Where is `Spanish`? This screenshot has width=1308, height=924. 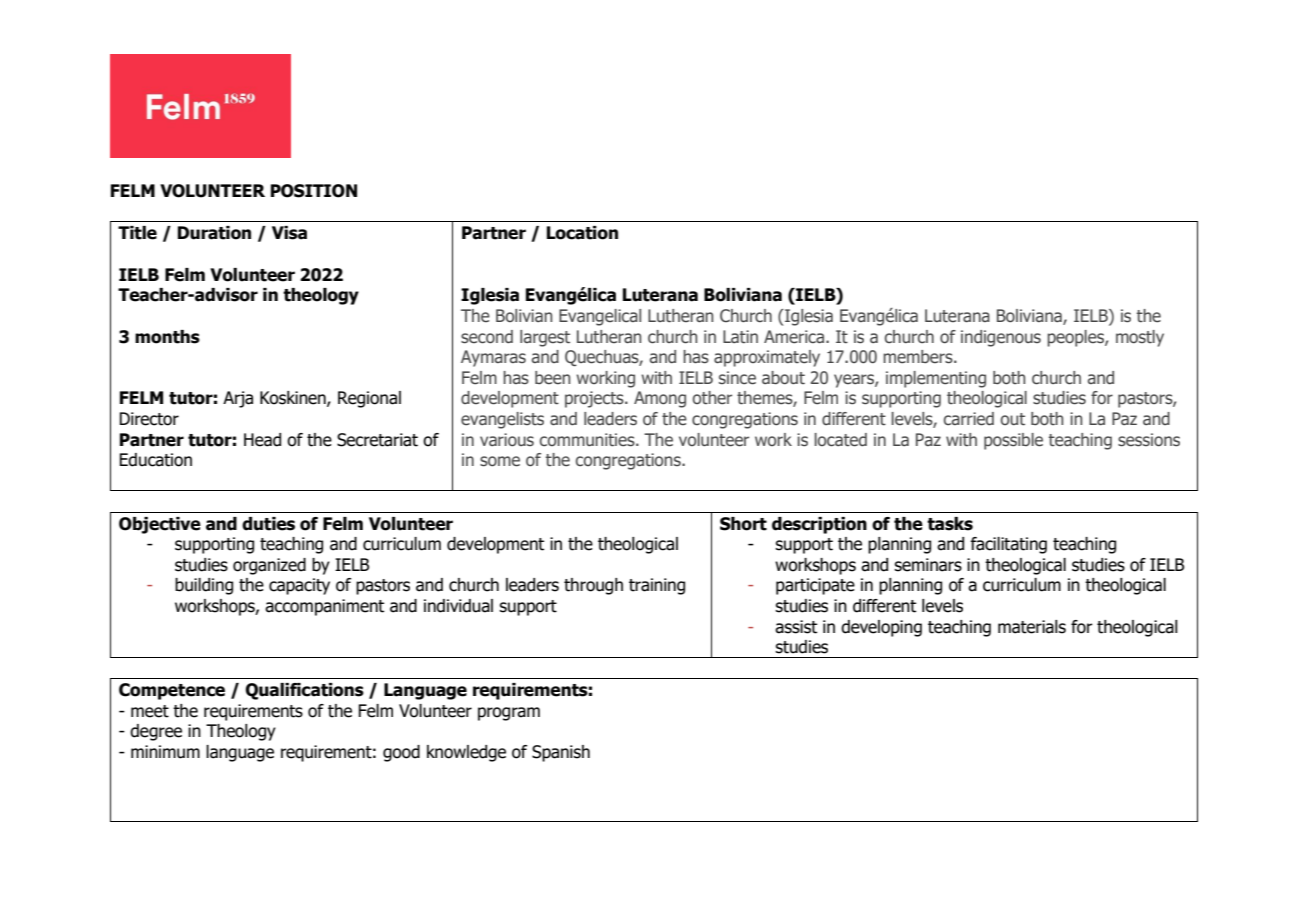 Spanish is located at coordinates (561, 753).
